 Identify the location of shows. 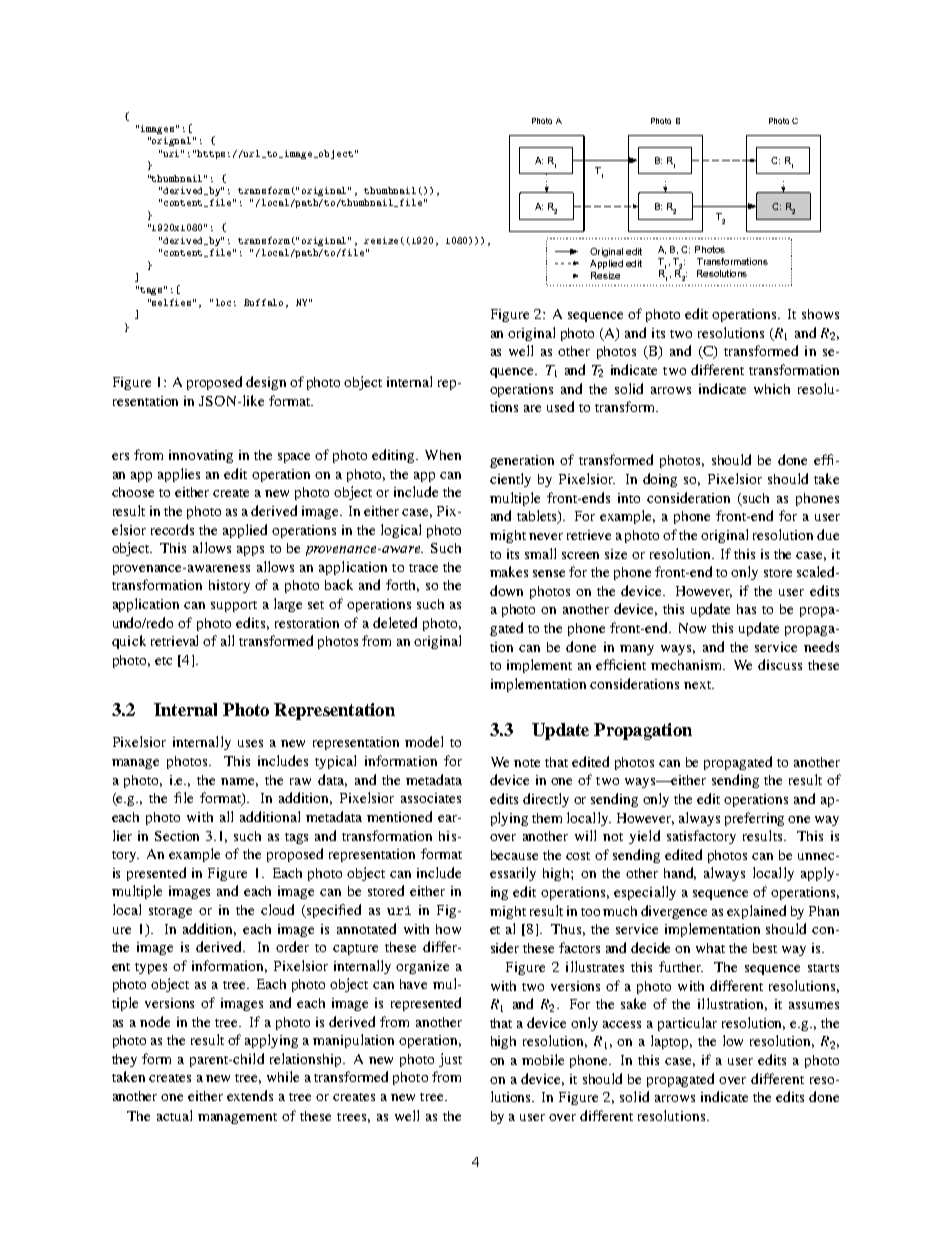
(820, 314).
